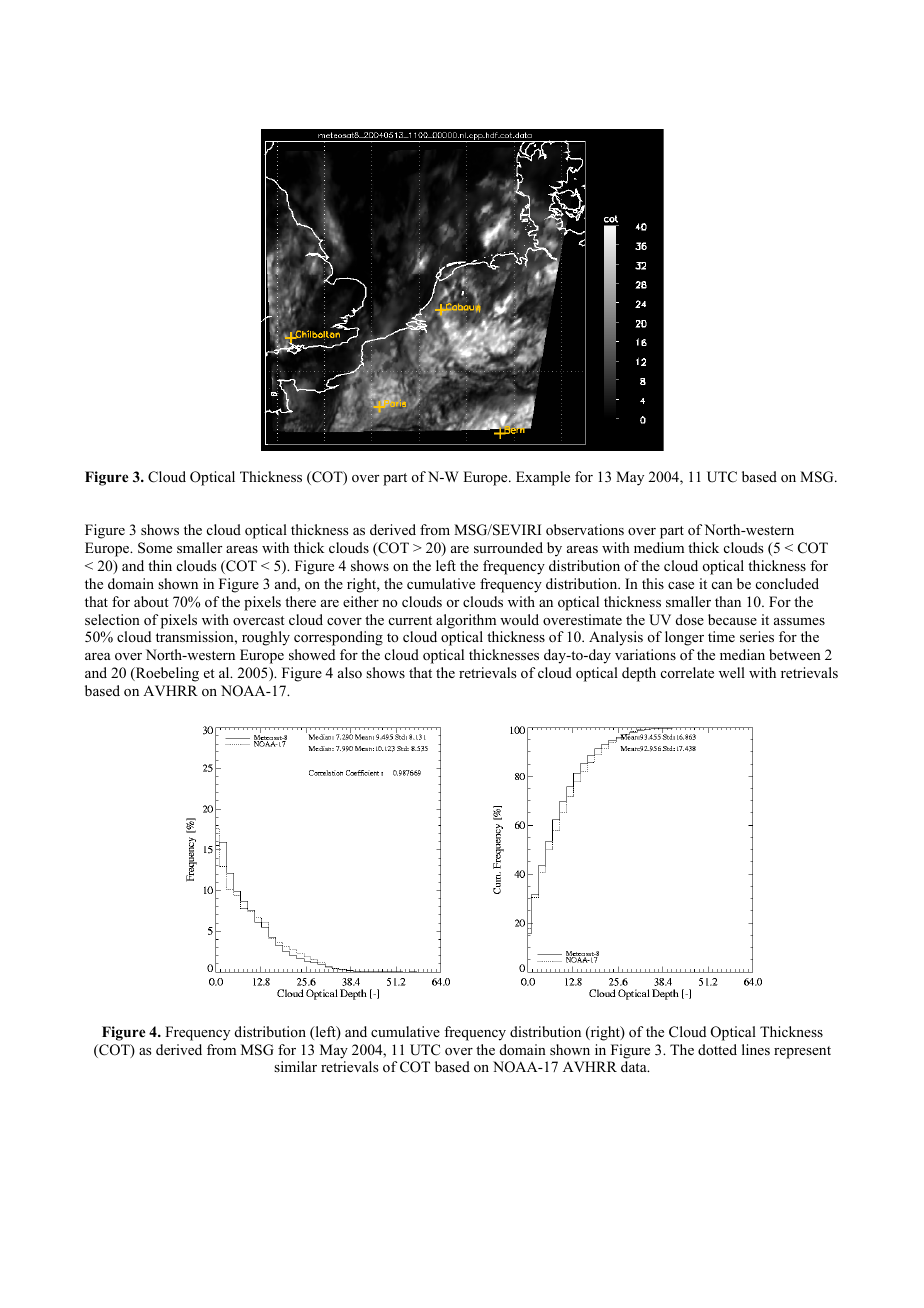  What do you see at coordinates (756, 1049) in the screenshot?
I see `lines` at bounding box center [756, 1049].
